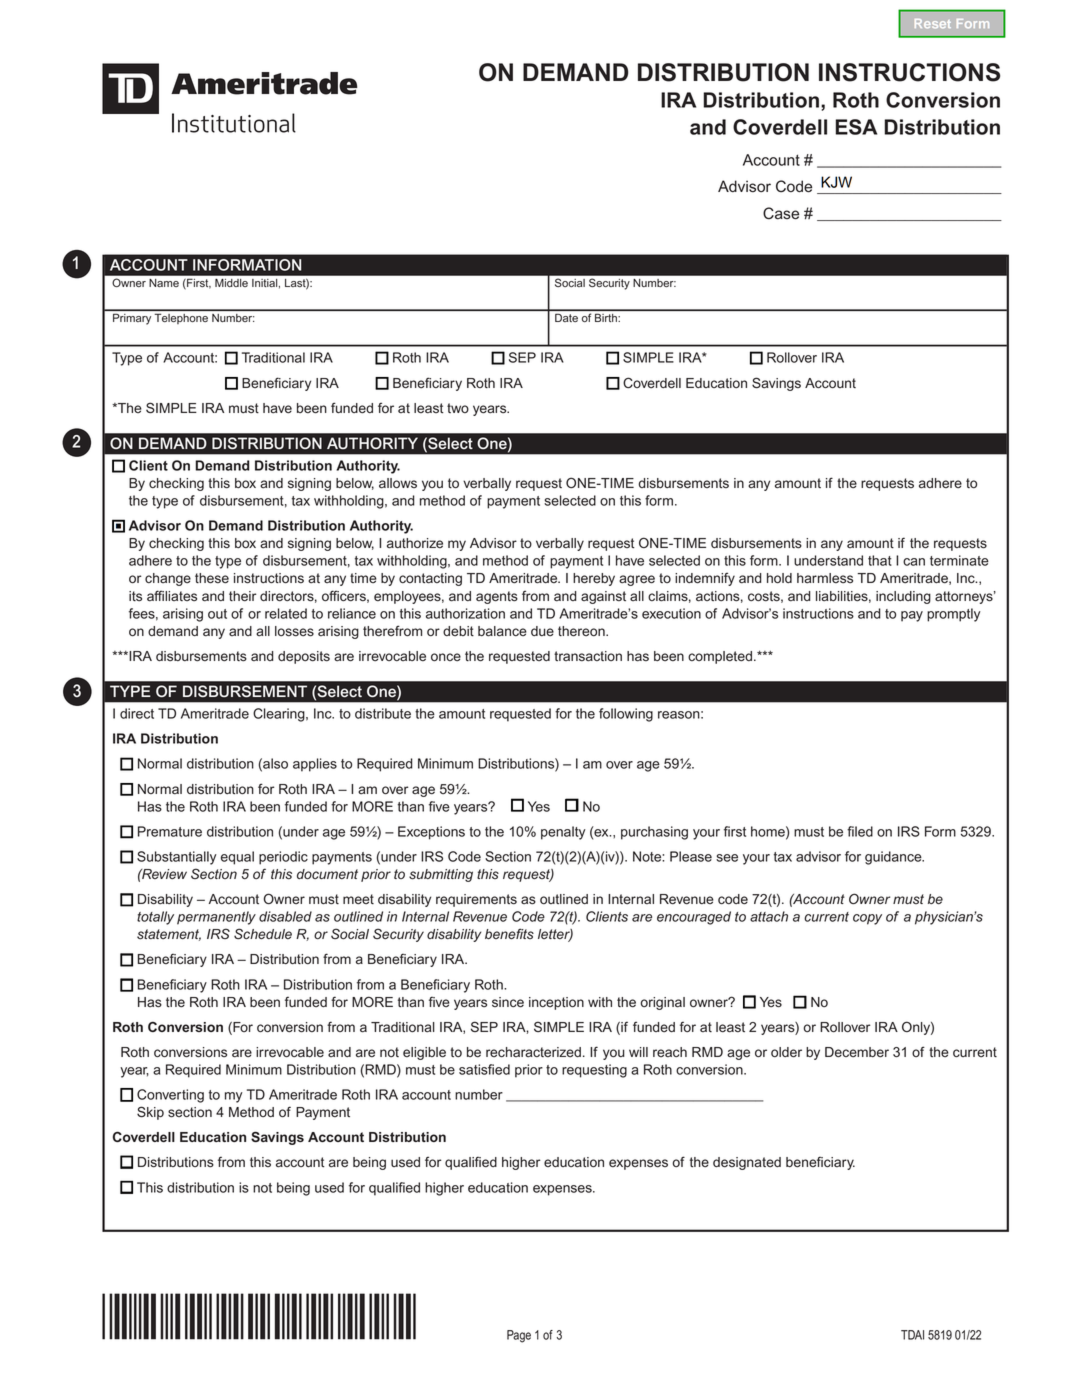  I want to click on Date, so click(566, 318).
